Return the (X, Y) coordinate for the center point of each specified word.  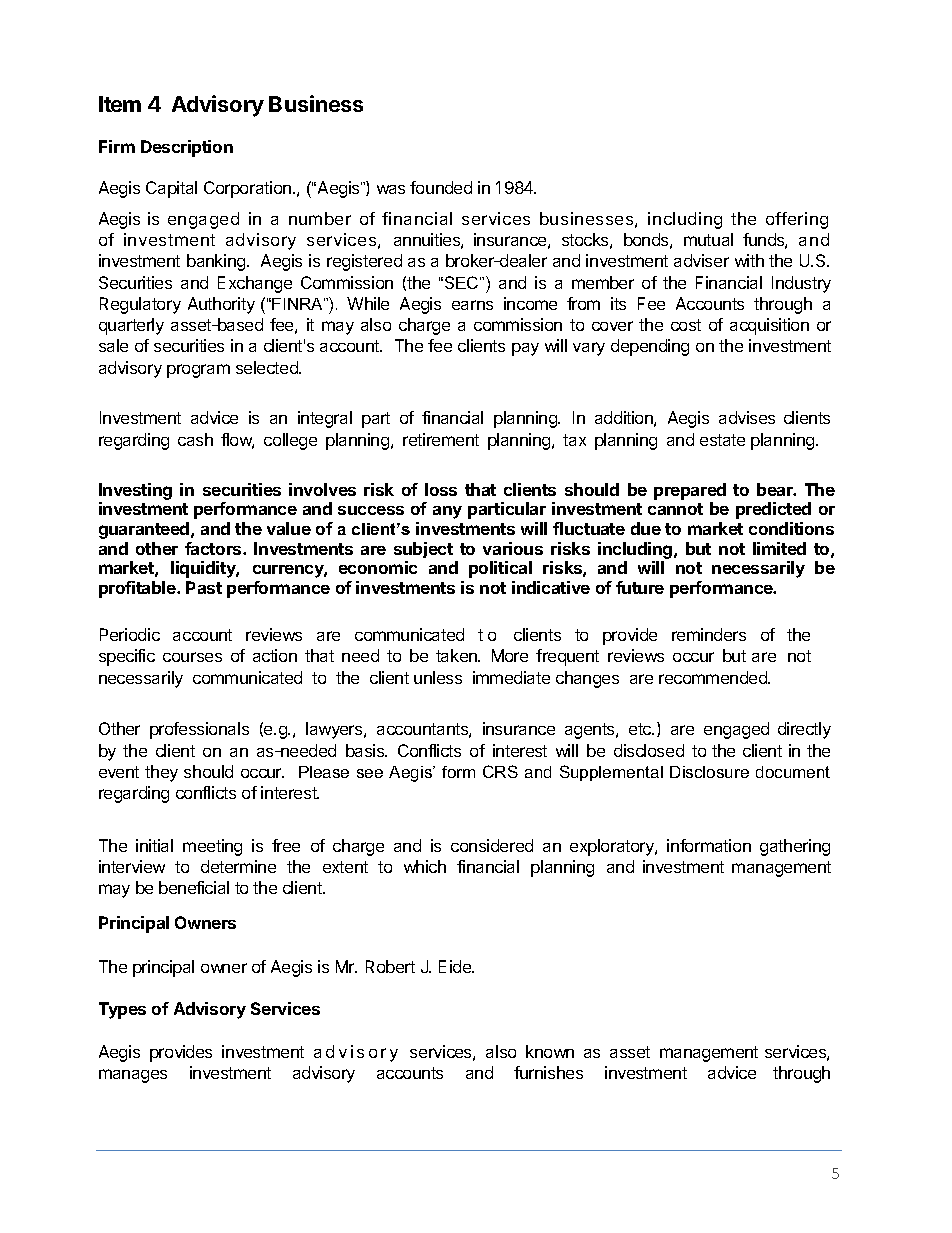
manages (133, 1076)
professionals (199, 730)
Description (187, 148)
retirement (441, 439)
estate (722, 440)
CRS (500, 771)
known (550, 1051)
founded (441, 187)
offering (797, 220)
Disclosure (709, 772)
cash (195, 439)
